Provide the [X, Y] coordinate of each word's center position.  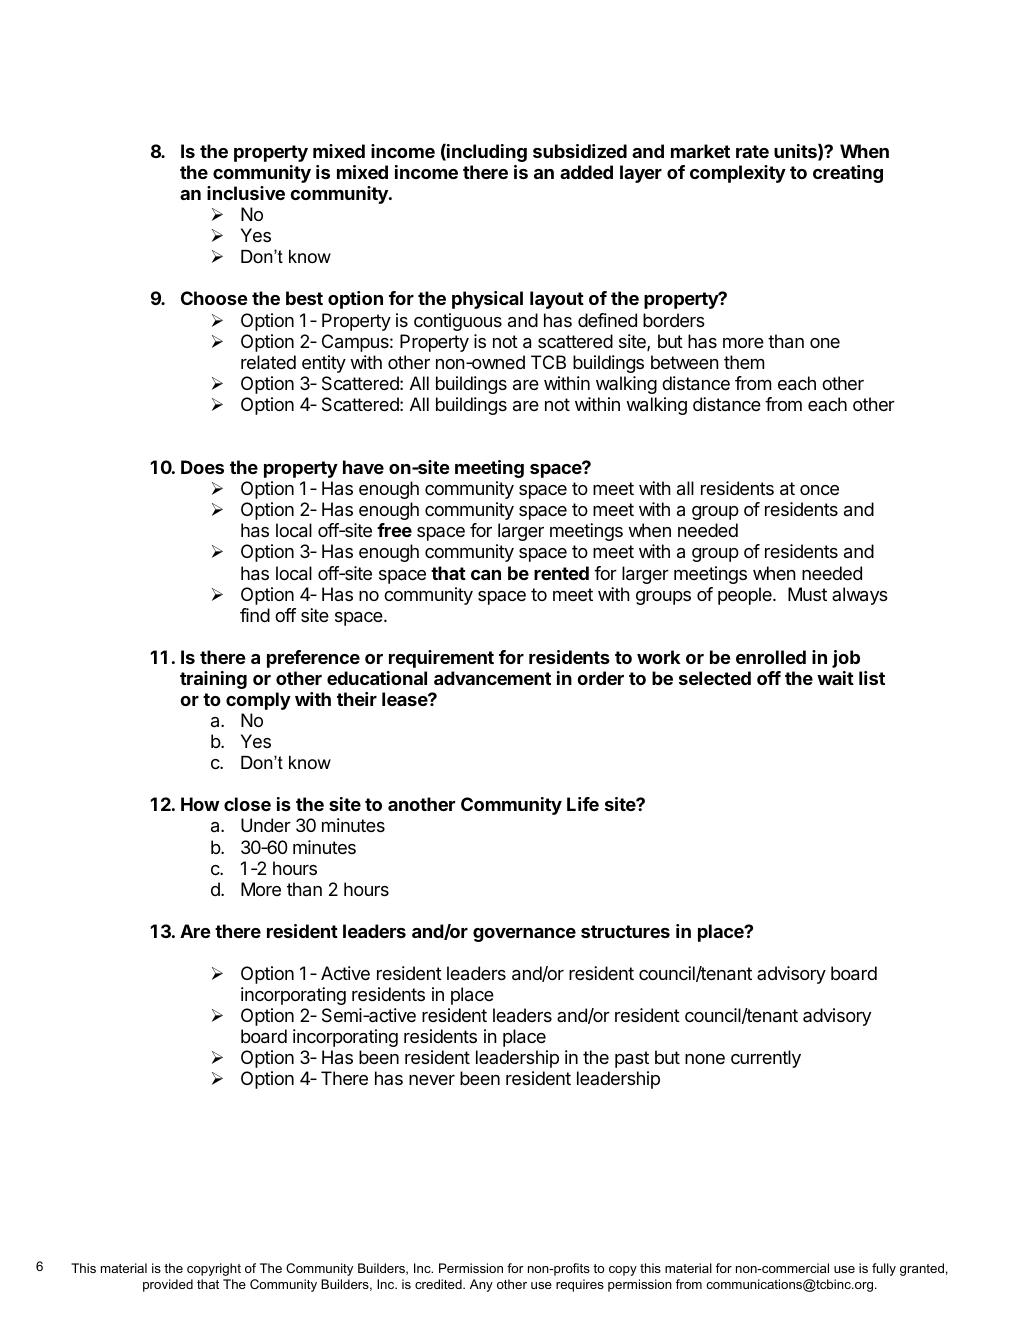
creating [848, 174]
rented [561, 573]
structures [625, 931]
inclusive [246, 193]
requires [580, 1285]
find [255, 615]
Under [266, 825]
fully [884, 1269]
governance [524, 935]
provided [168, 1285]
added [586, 172]
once [819, 490]
